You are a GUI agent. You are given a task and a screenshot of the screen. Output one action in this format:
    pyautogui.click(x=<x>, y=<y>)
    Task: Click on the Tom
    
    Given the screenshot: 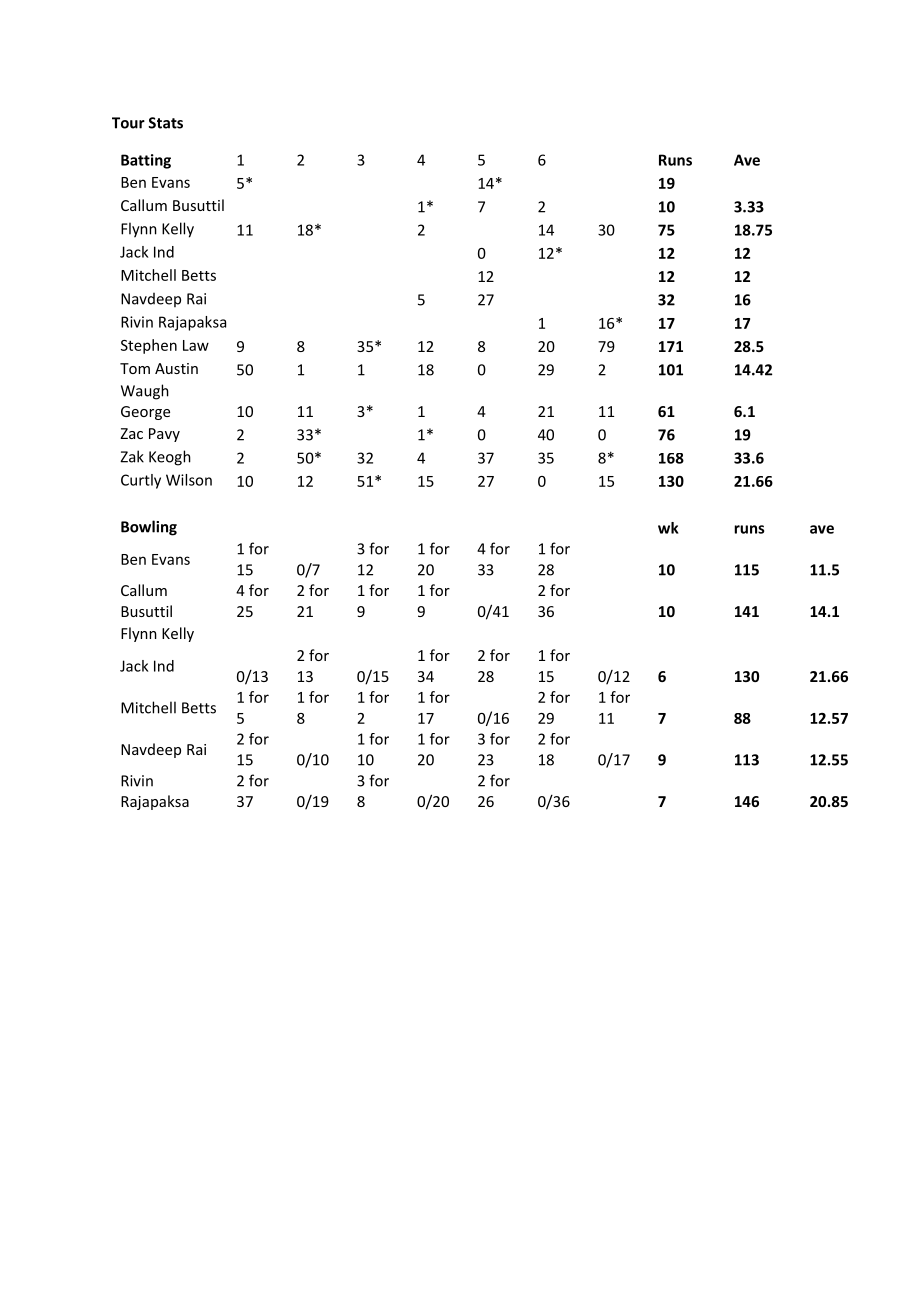 What is the action you would take?
    pyautogui.click(x=135, y=368)
